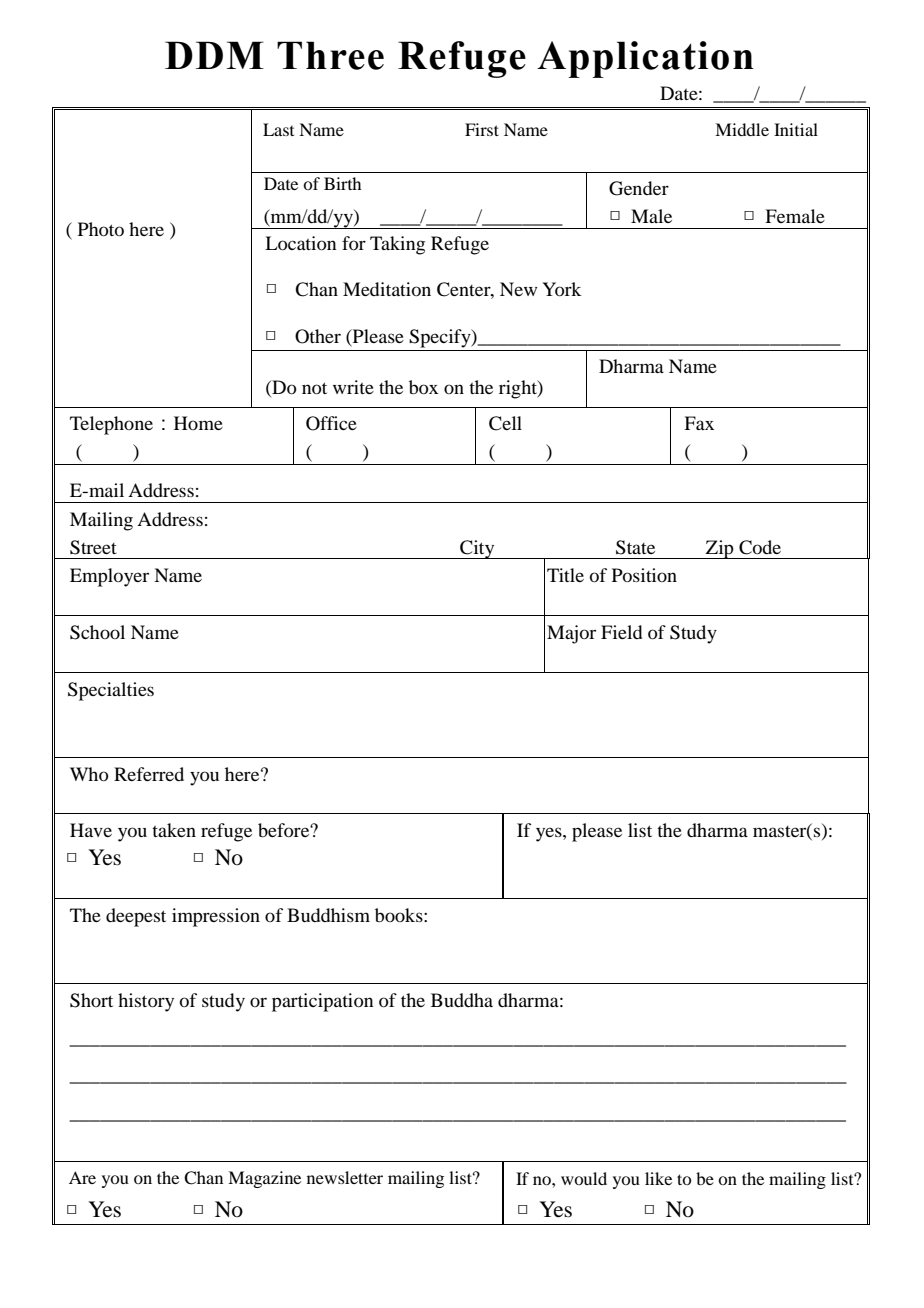 Image resolution: width=924 pixels, height=1308 pixels. I want to click on First, so click(482, 129).
